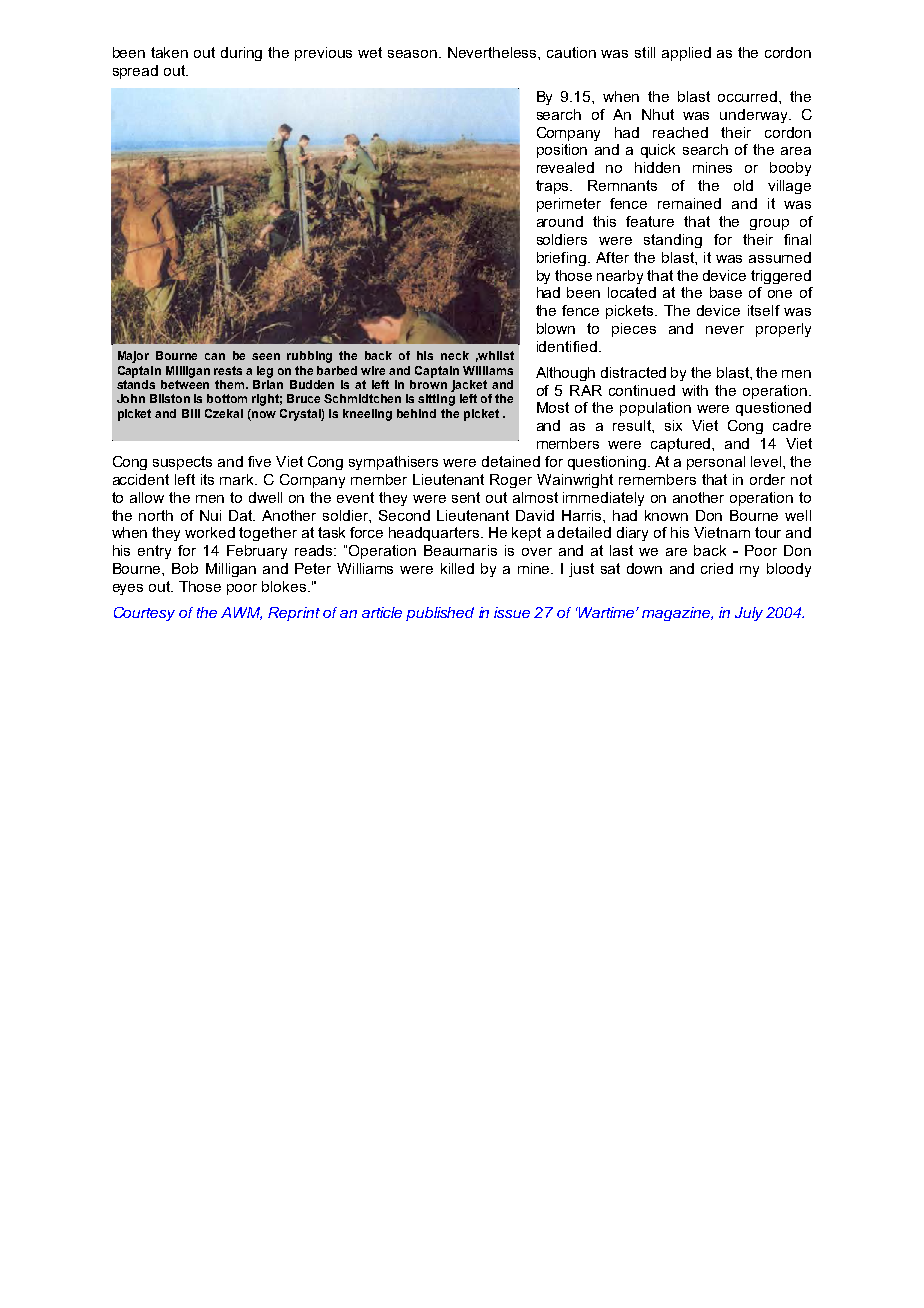 This screenshot has width=924, height=1308. I want to click on AWM, so click(241, 613).
